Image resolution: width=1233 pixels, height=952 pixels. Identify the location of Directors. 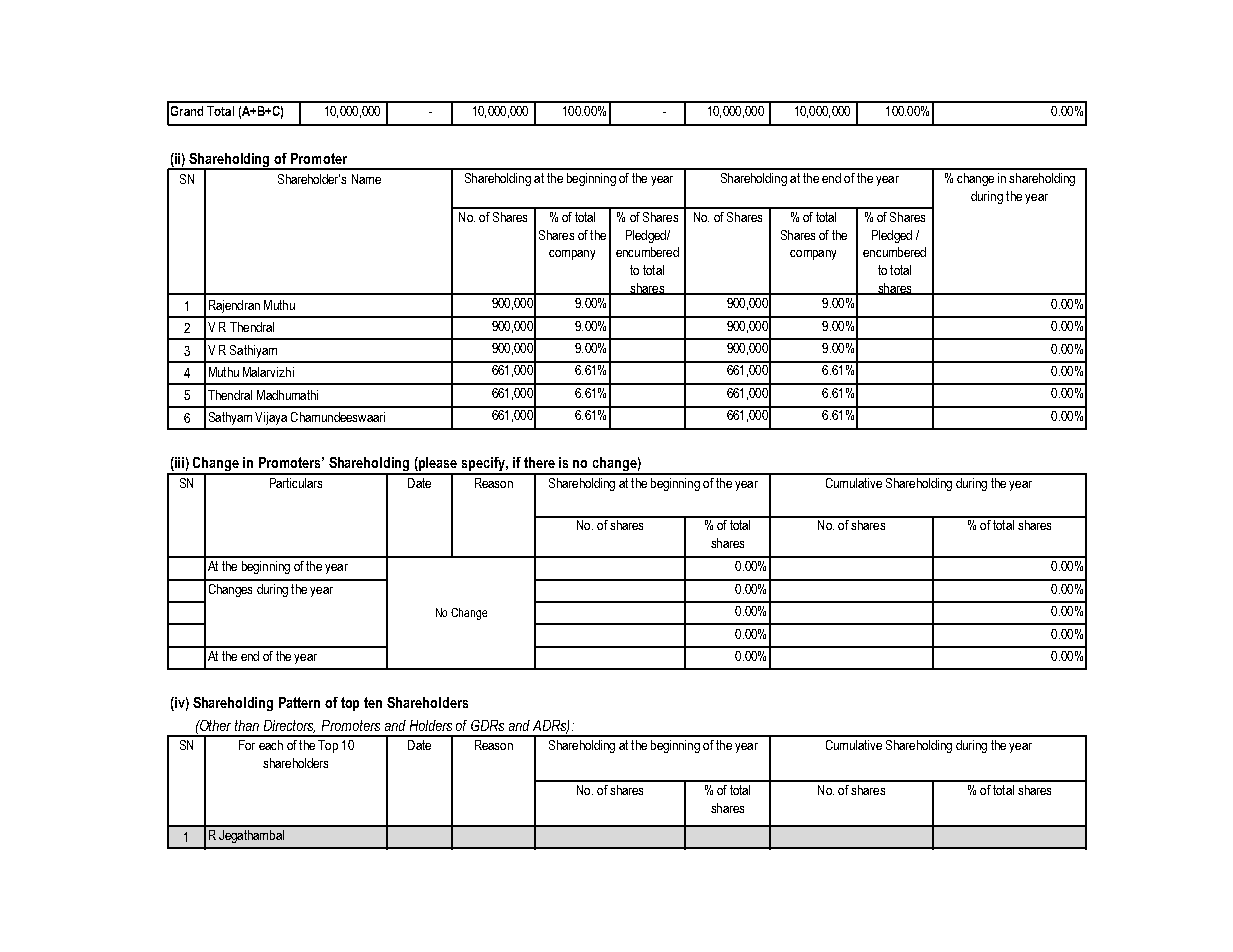
(289, 726).
